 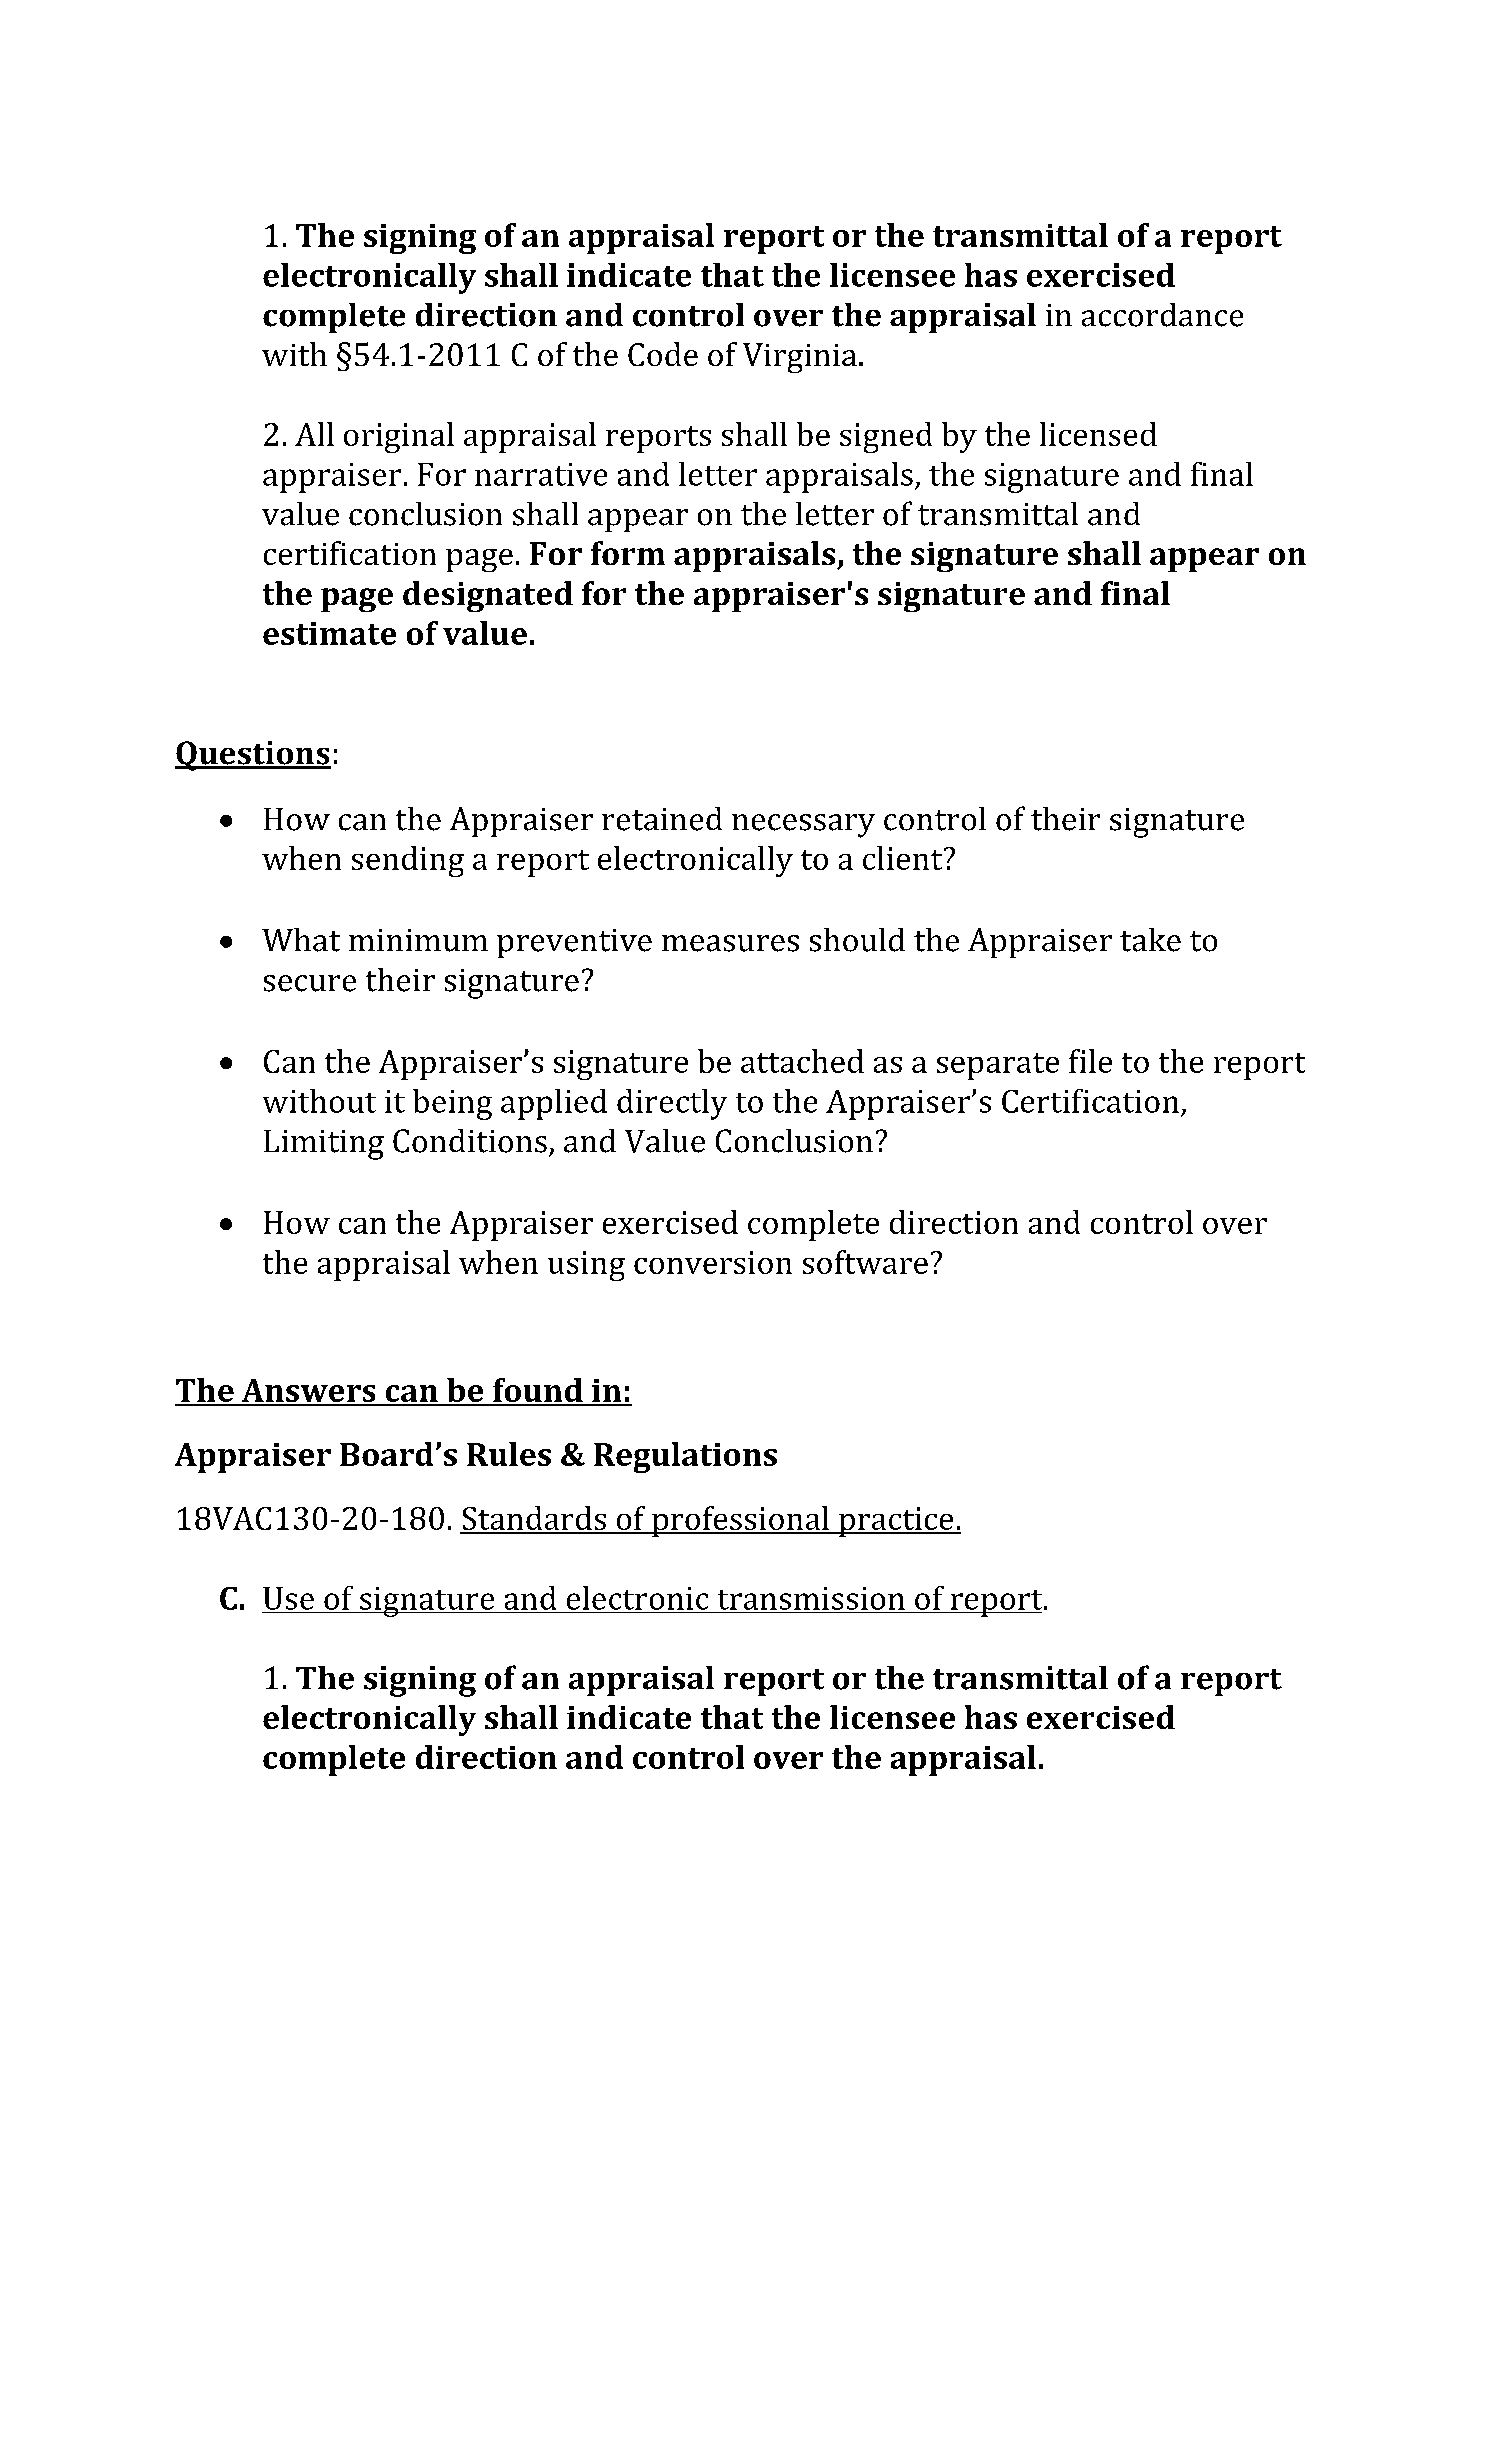 What do you see at coordinates (399, 437) in the document?
I see `original` at bounding box center [399, 437].
